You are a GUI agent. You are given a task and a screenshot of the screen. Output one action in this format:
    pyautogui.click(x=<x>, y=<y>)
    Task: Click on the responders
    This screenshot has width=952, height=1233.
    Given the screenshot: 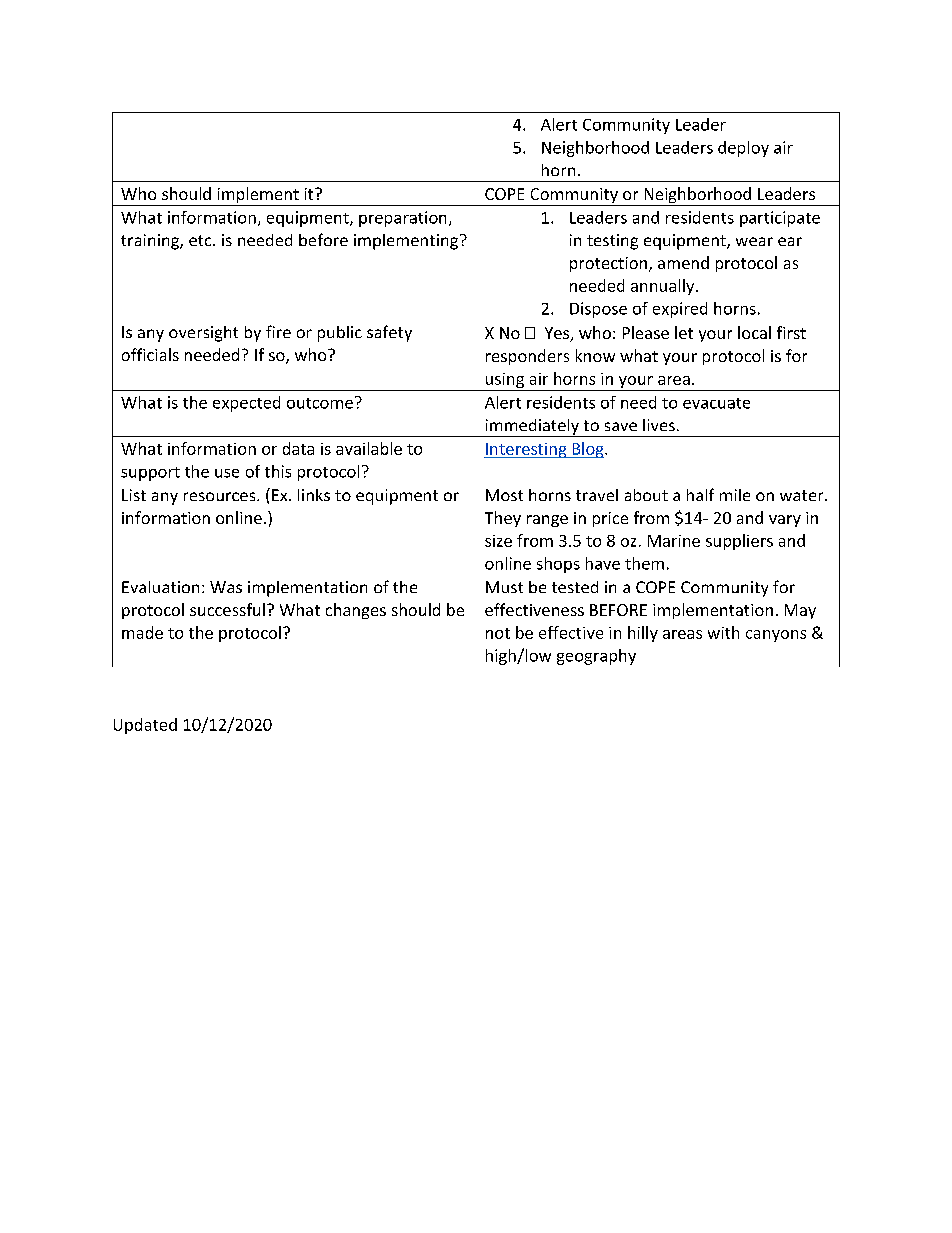 What is the action you would take?
    pyautogui.click(x=527, y=357)
